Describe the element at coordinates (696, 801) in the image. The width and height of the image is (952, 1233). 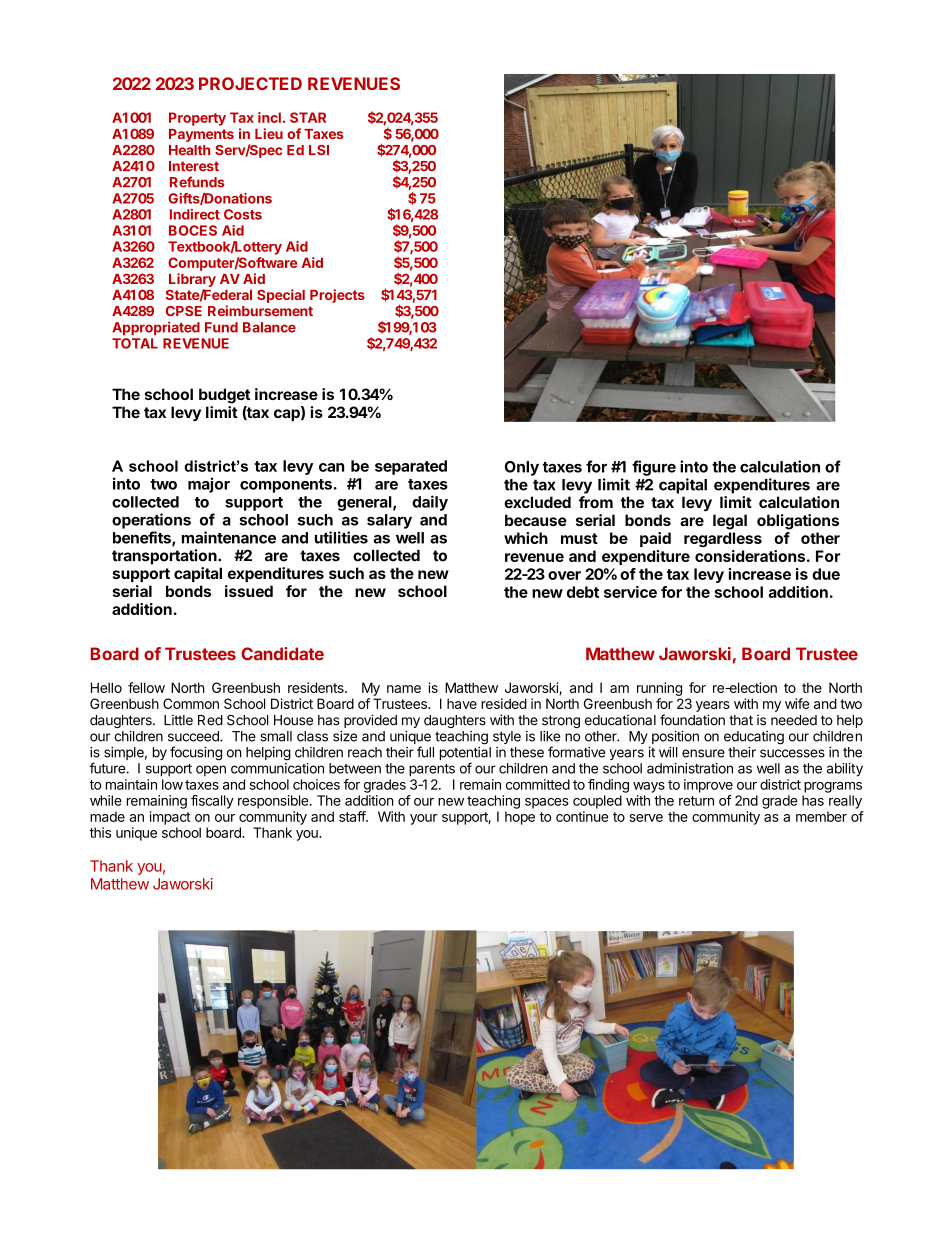
I see `return` at that location.
